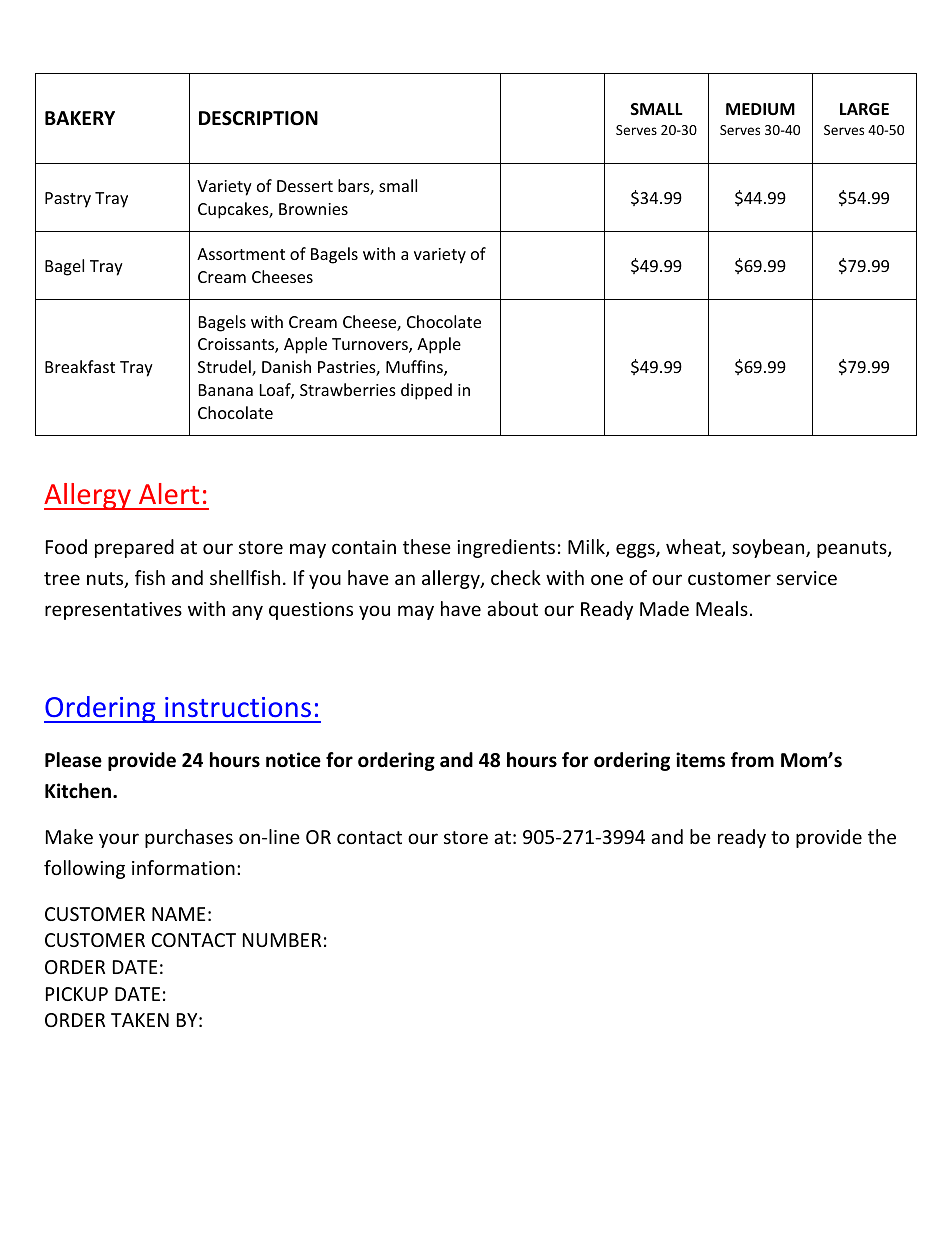 Image resolution: width=952 pixels, height=1233 pixels. What do you see at coordinates (694, 548) in the image?
I see `wheat` at bounding box center [694, 548].
